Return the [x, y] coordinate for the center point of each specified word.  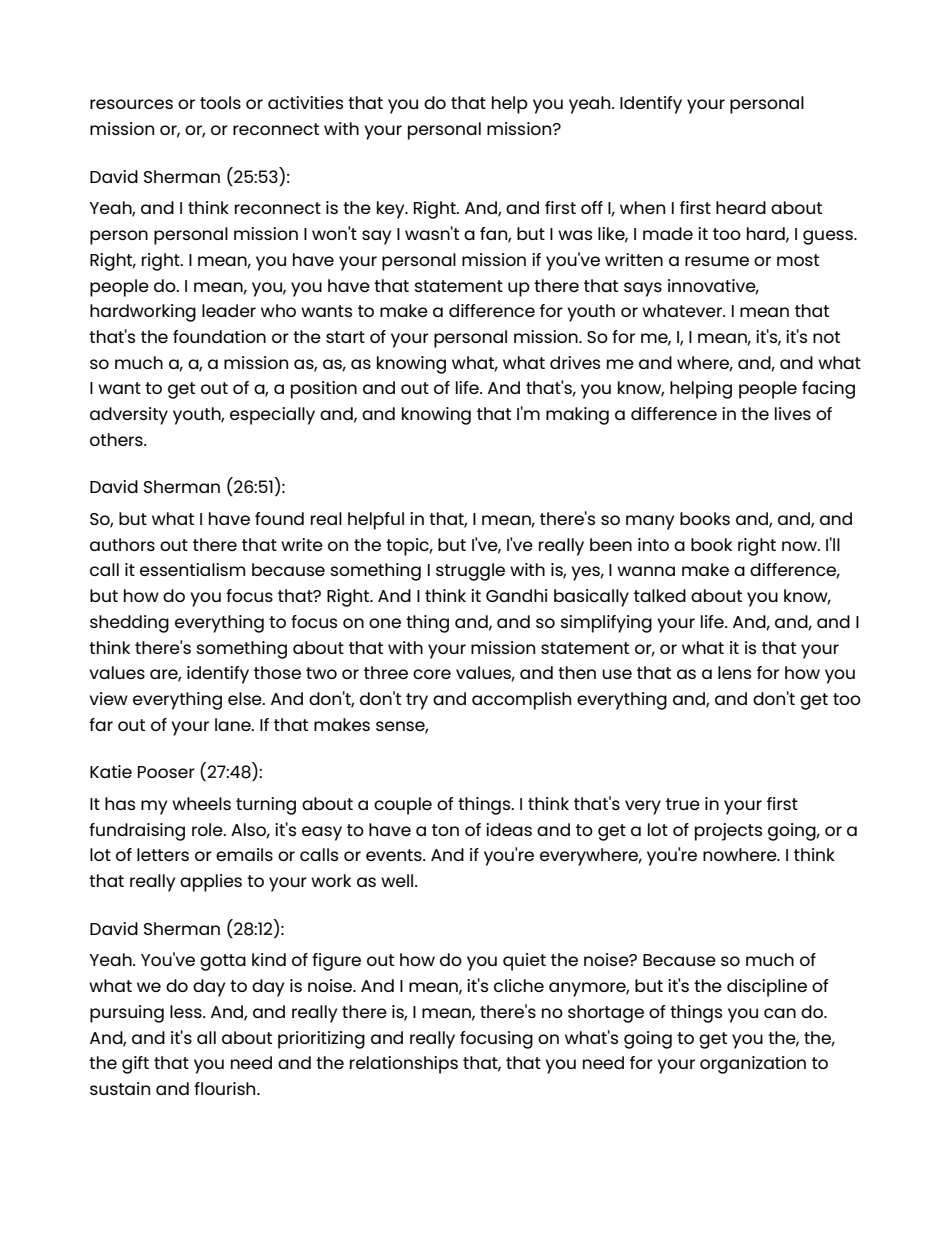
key [392, 210]
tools [220, 102]
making [577, 416]
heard [741, 207]
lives [793, 413]
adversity [129, 416]
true [683, 804]
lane [234, 724]
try [417, 701]
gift [135, 1065]
